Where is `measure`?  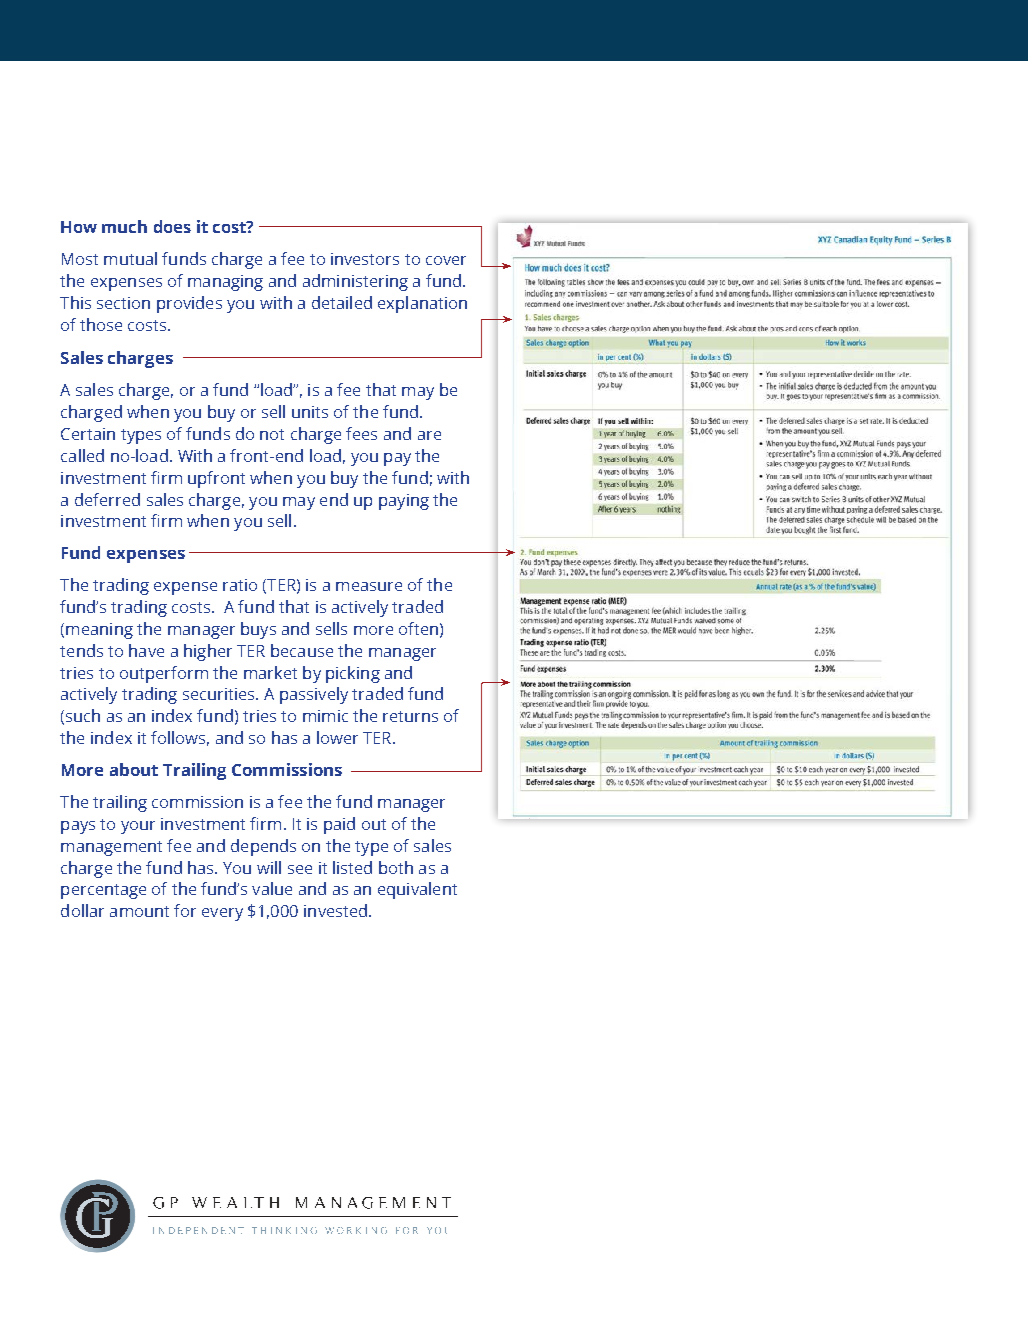 measure is located at coordinates (369, 586).
